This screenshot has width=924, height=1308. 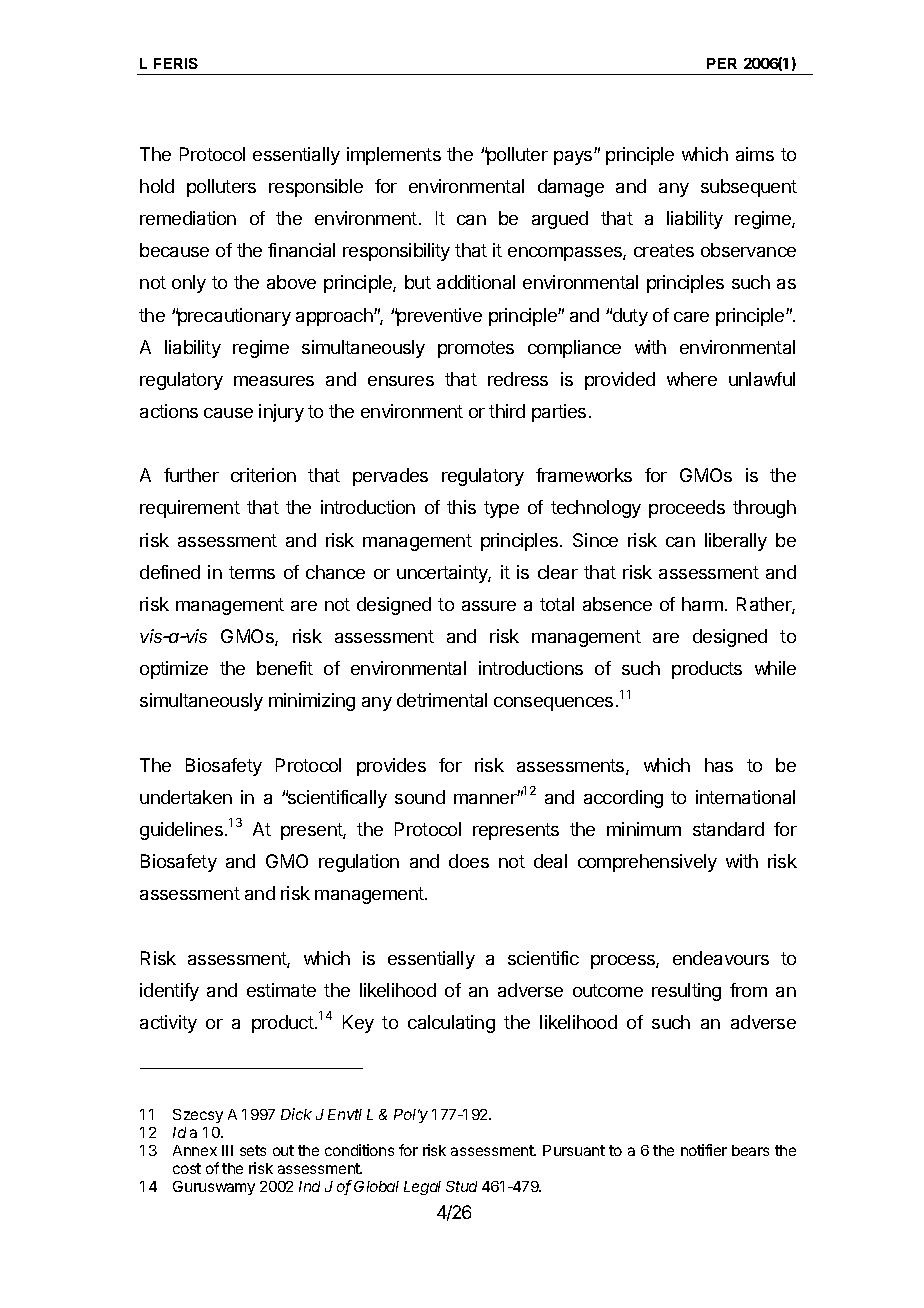 What do you see at coordinates (227, 1150) in the screenshot?
I see `III` at bounding box center [227, 1150].
